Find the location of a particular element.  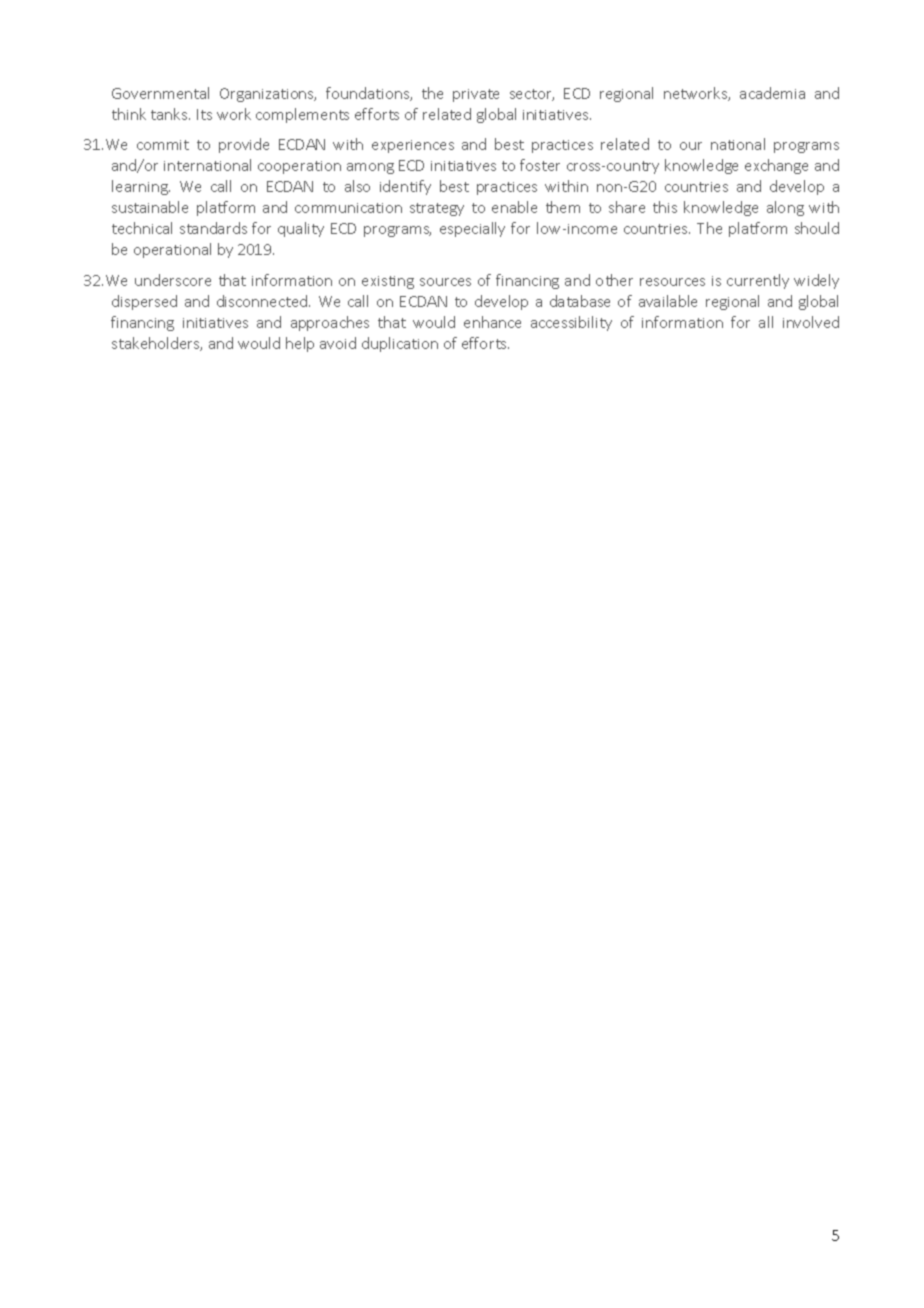

especially is located at coordinates (472, 229).
